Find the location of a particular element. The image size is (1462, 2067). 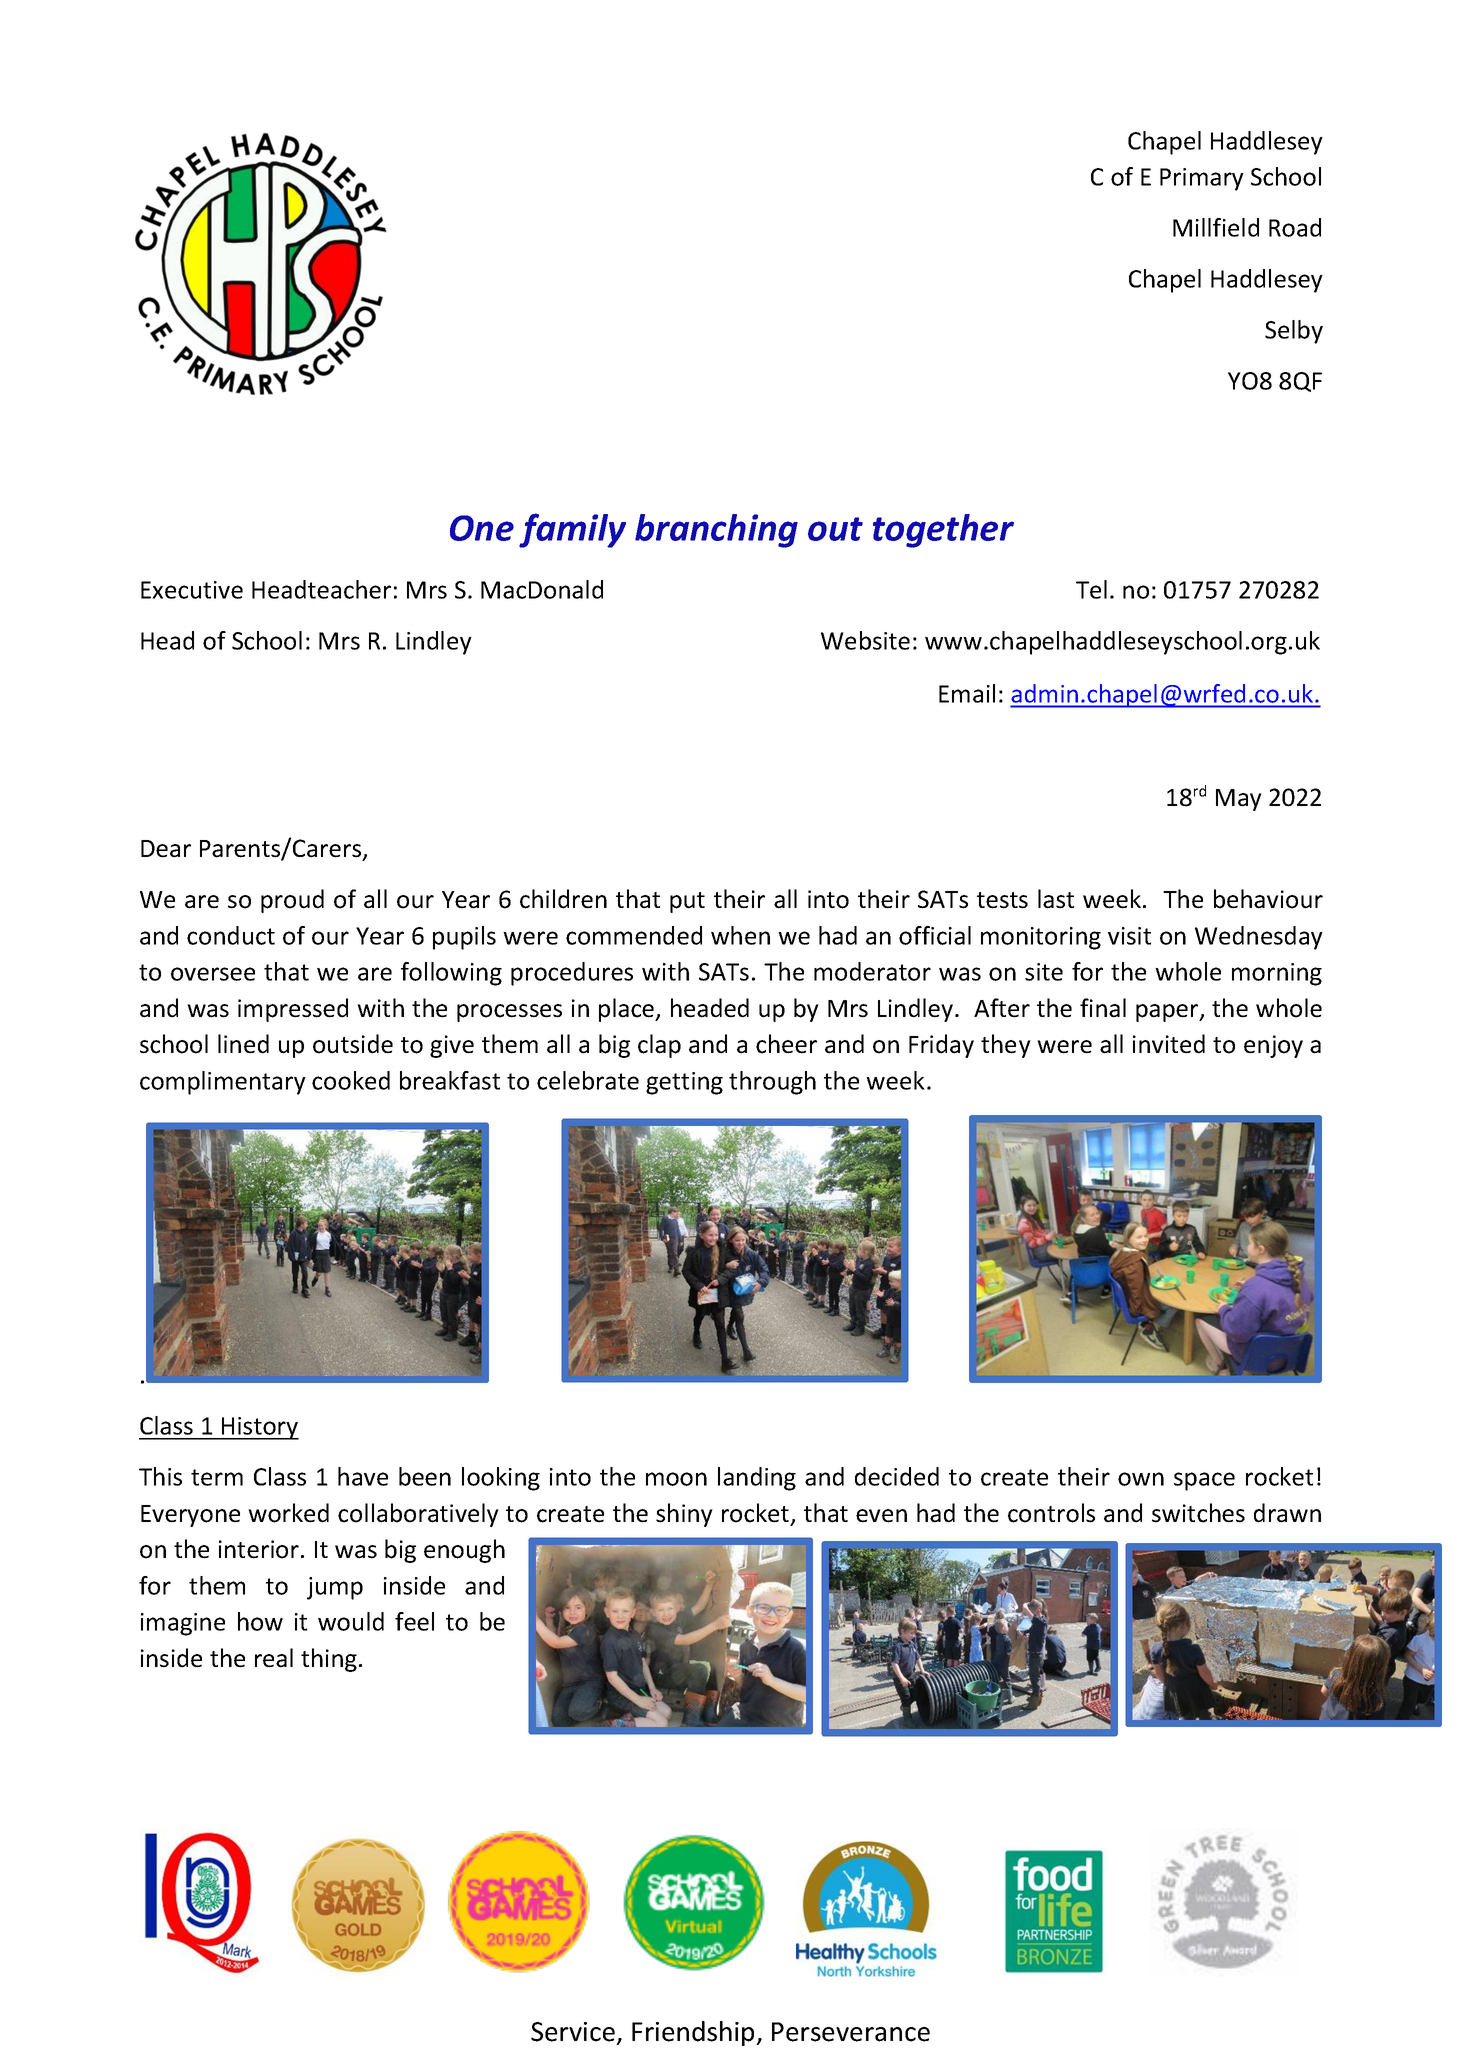

landing is located at coordinates (757, 1479).
